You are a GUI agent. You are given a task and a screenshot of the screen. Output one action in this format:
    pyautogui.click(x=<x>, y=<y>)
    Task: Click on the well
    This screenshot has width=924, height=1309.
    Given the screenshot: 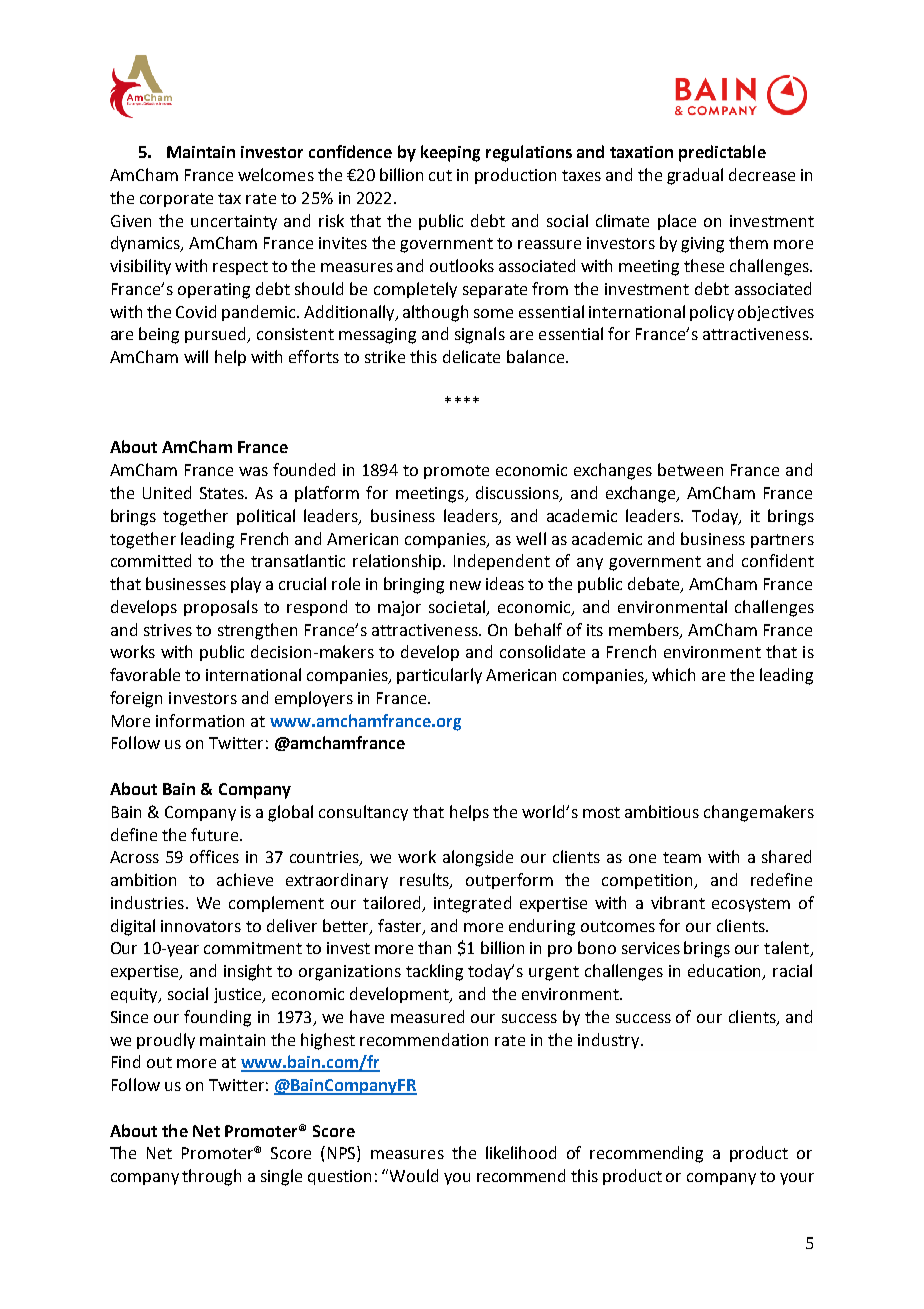 What is the action you would take?
    pyautogui.click(x=531, y=538)
